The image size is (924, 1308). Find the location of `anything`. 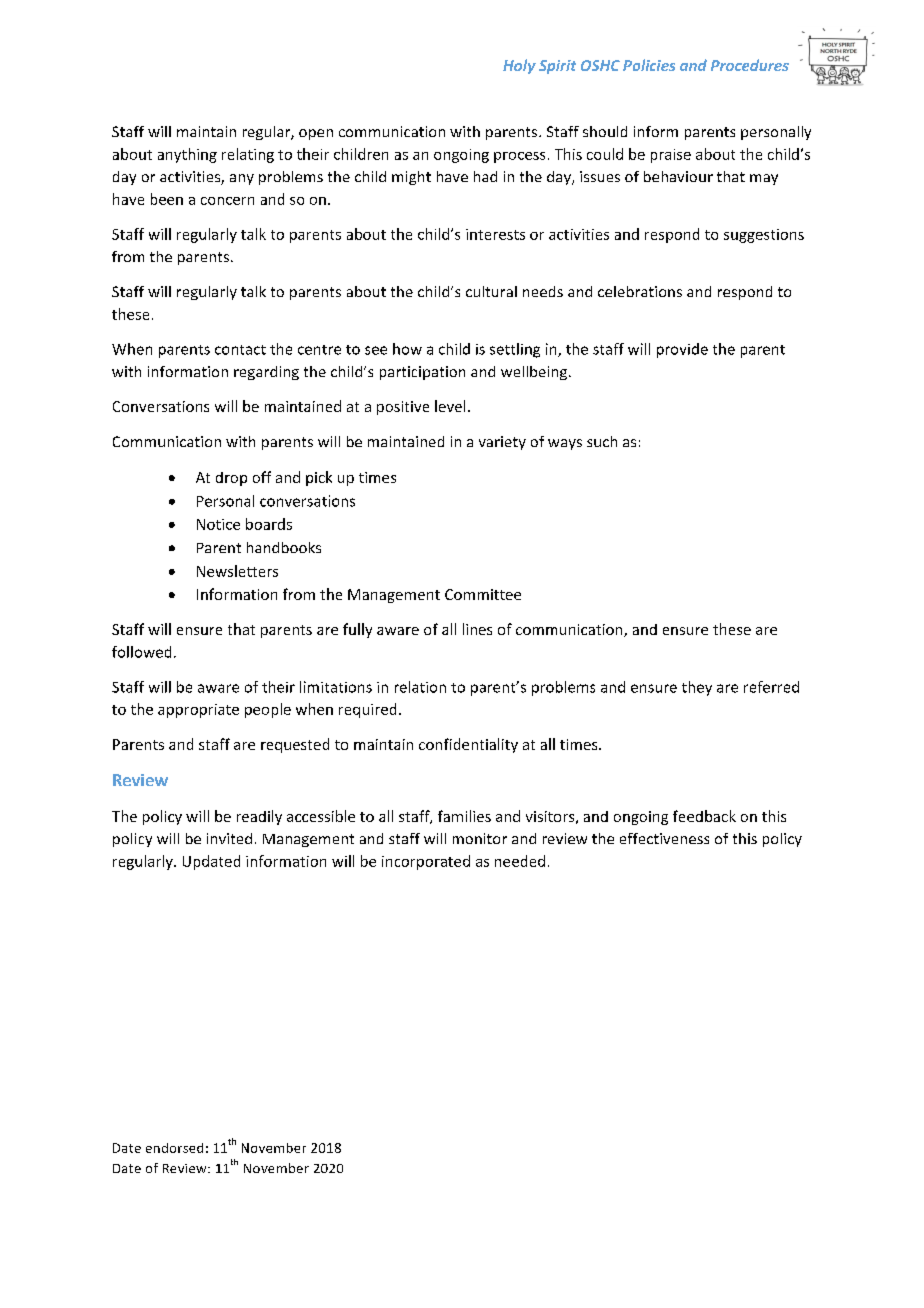

anything is located at coordinates (187, 155).
